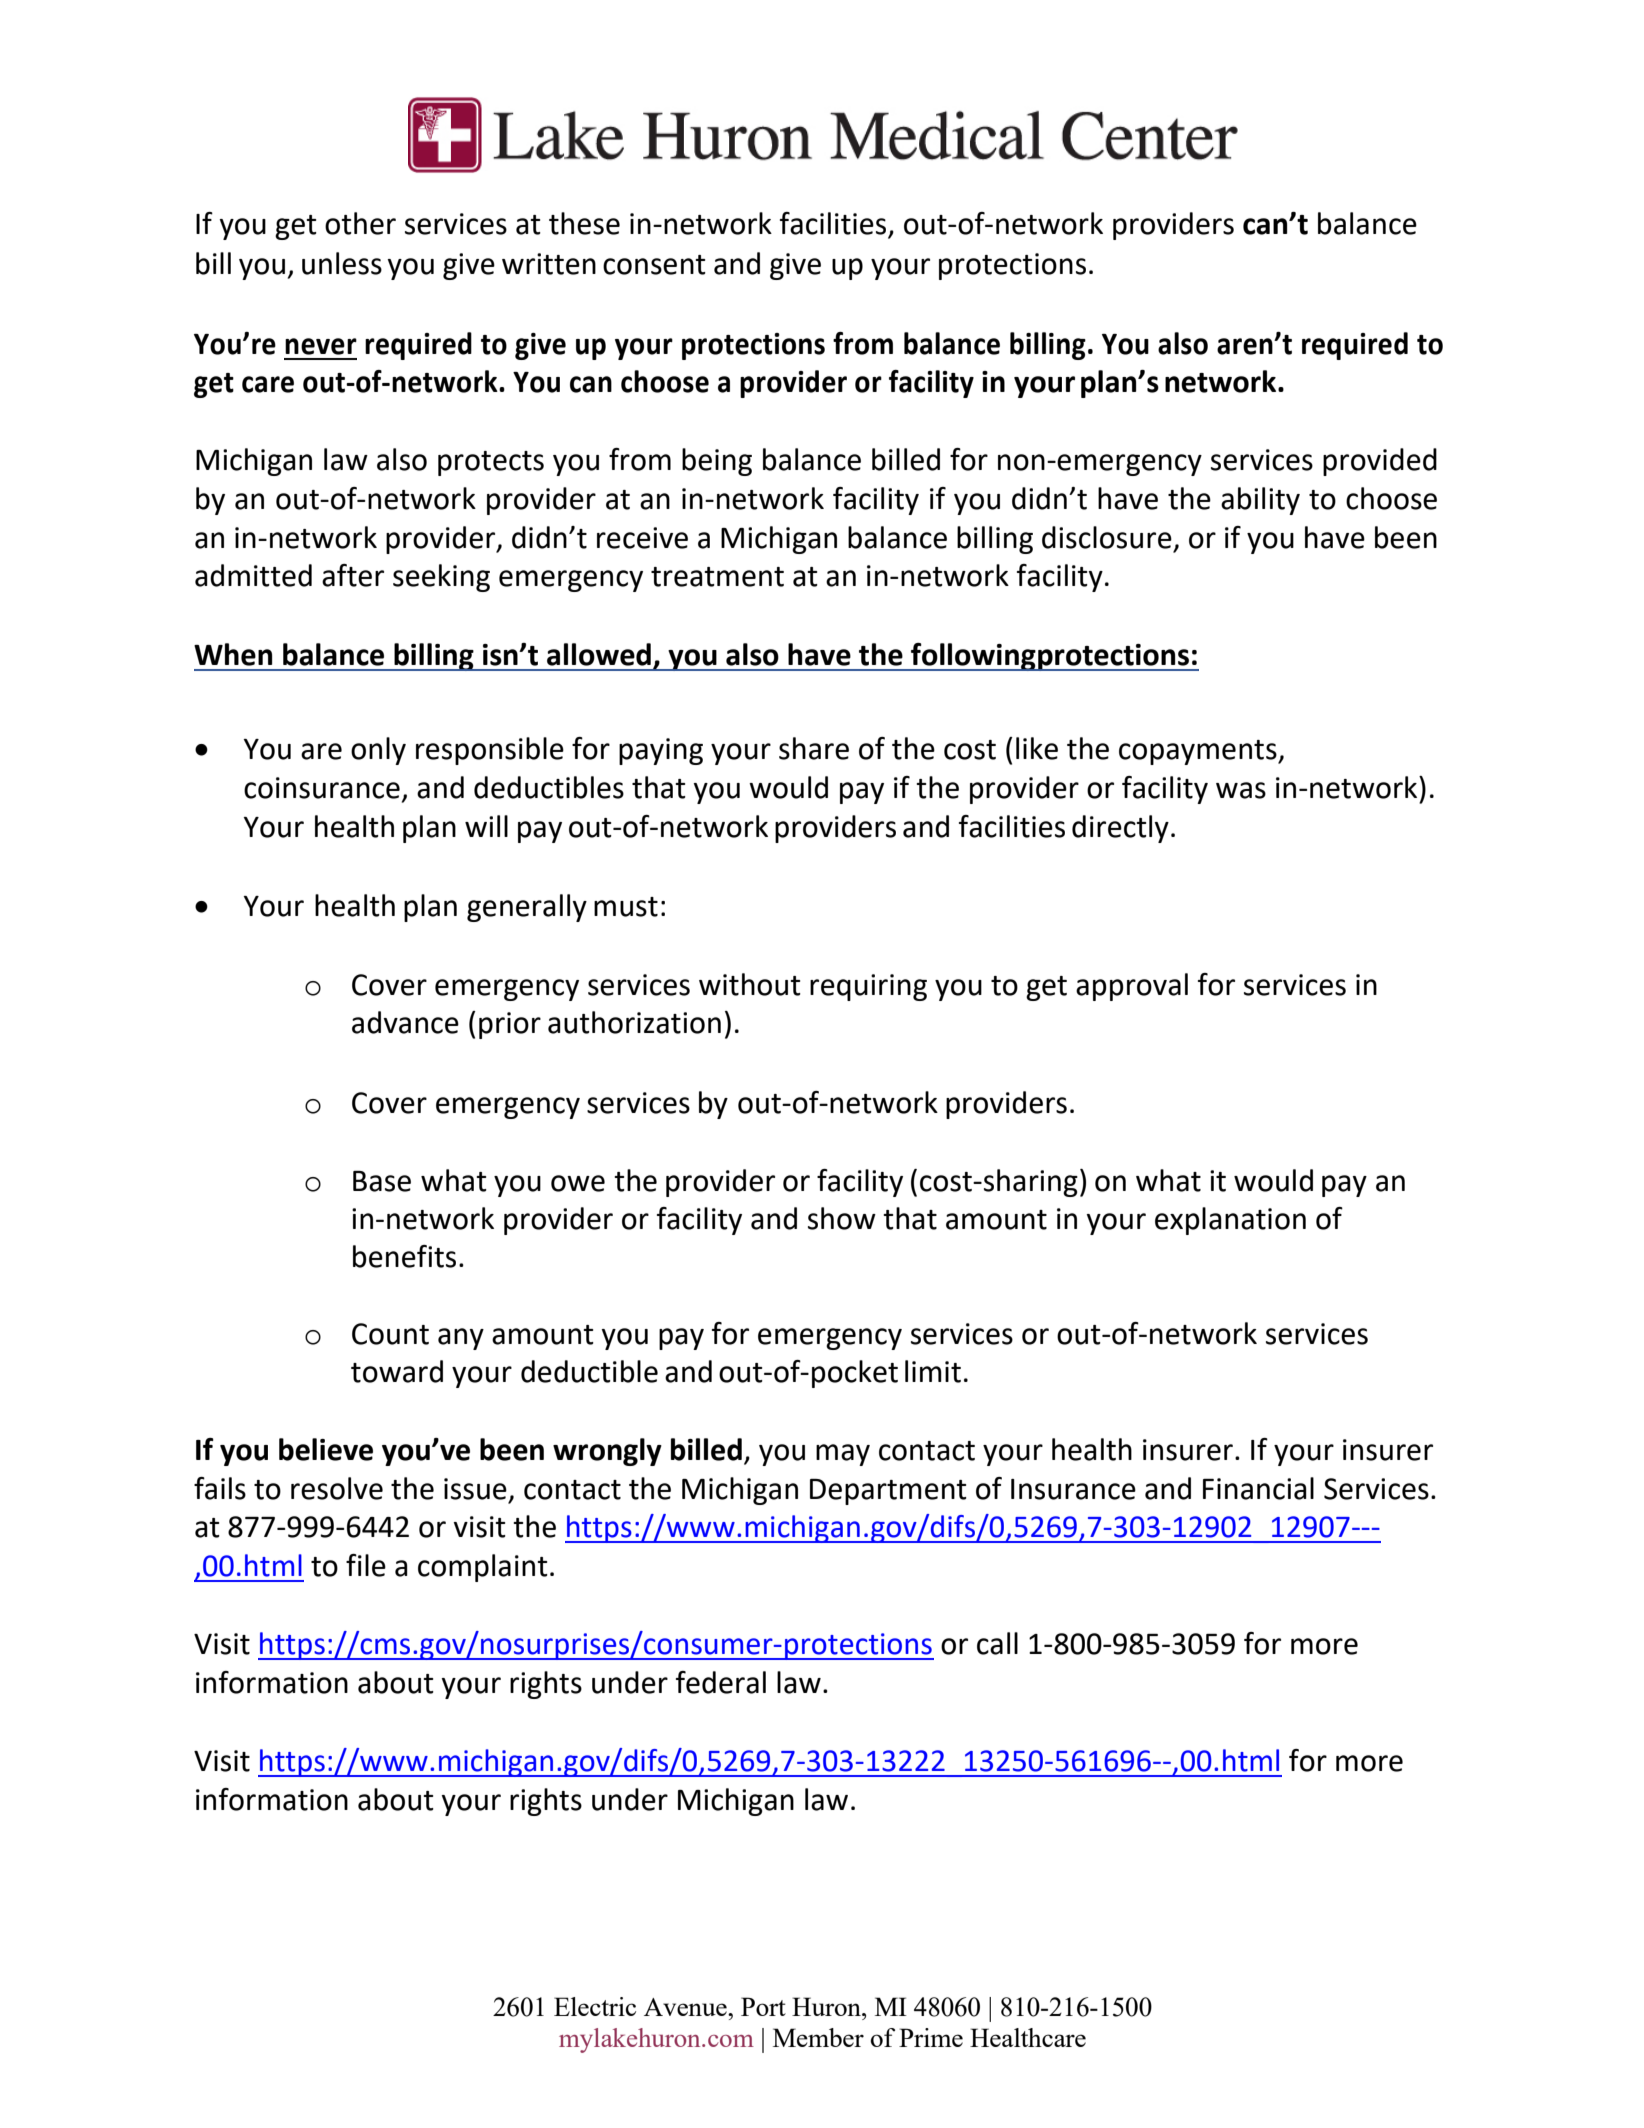  I want to click on Port, so click(763, 2006).
